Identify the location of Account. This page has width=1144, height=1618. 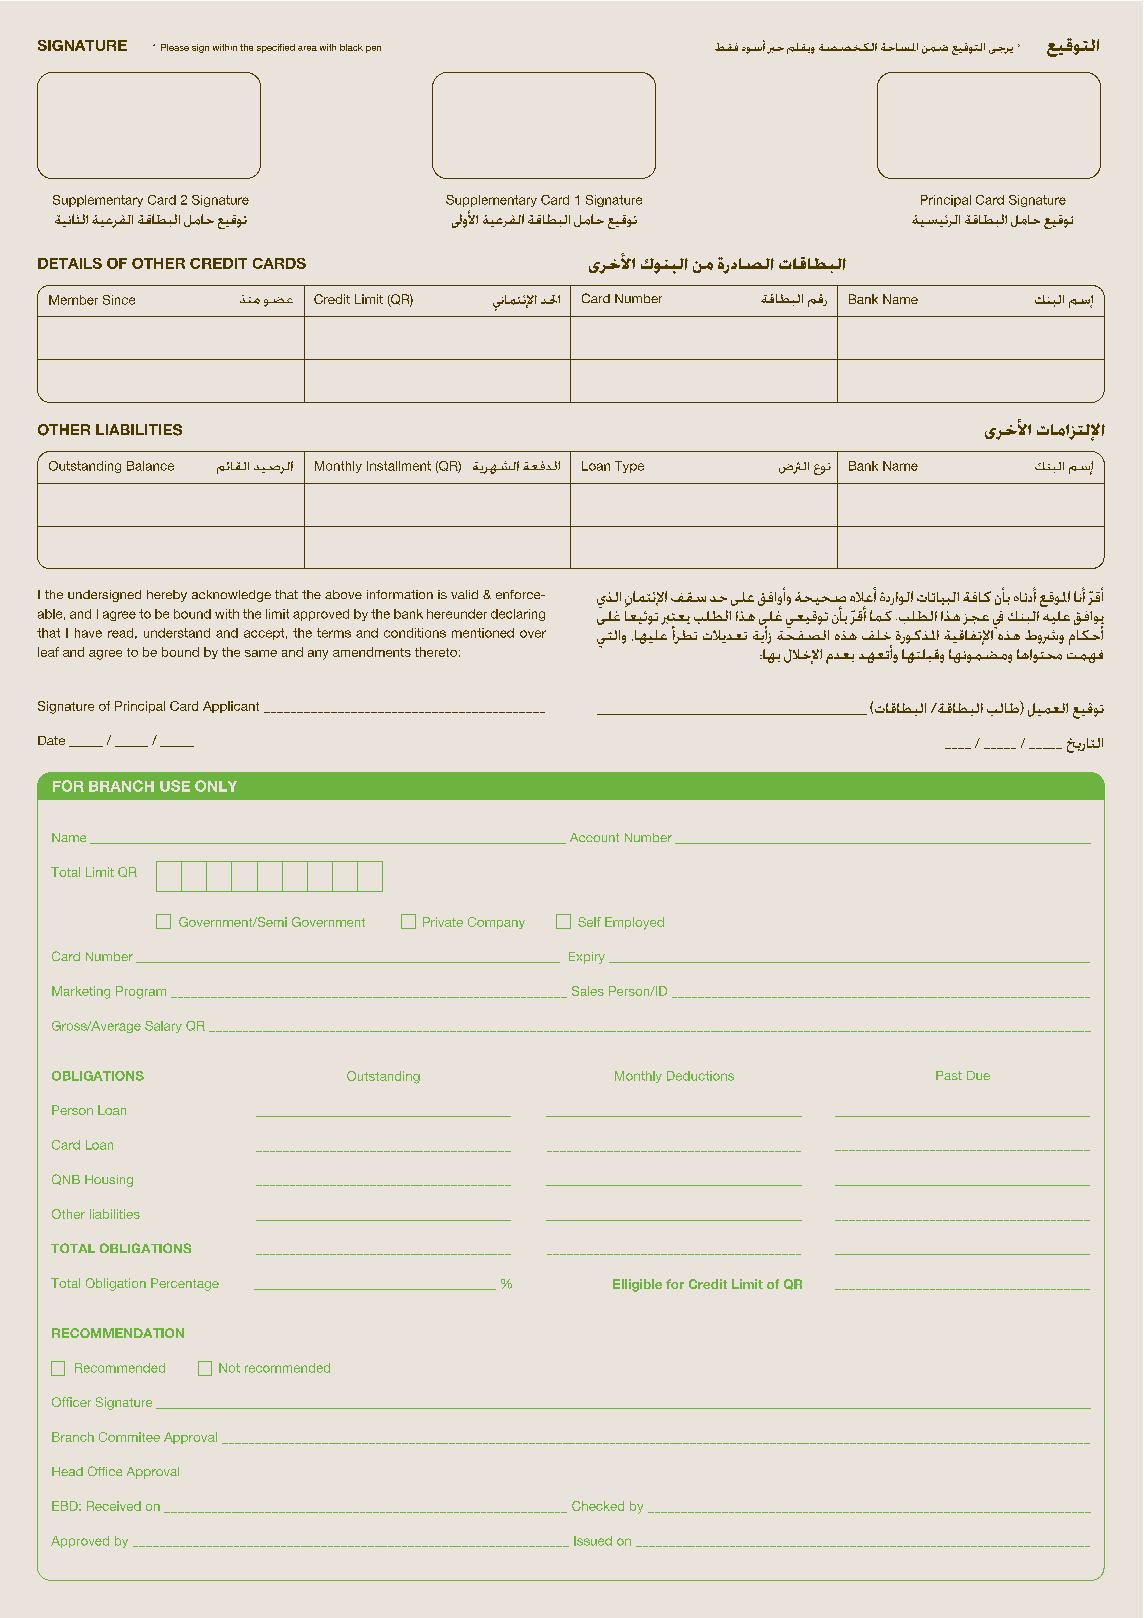
(594, 837).
